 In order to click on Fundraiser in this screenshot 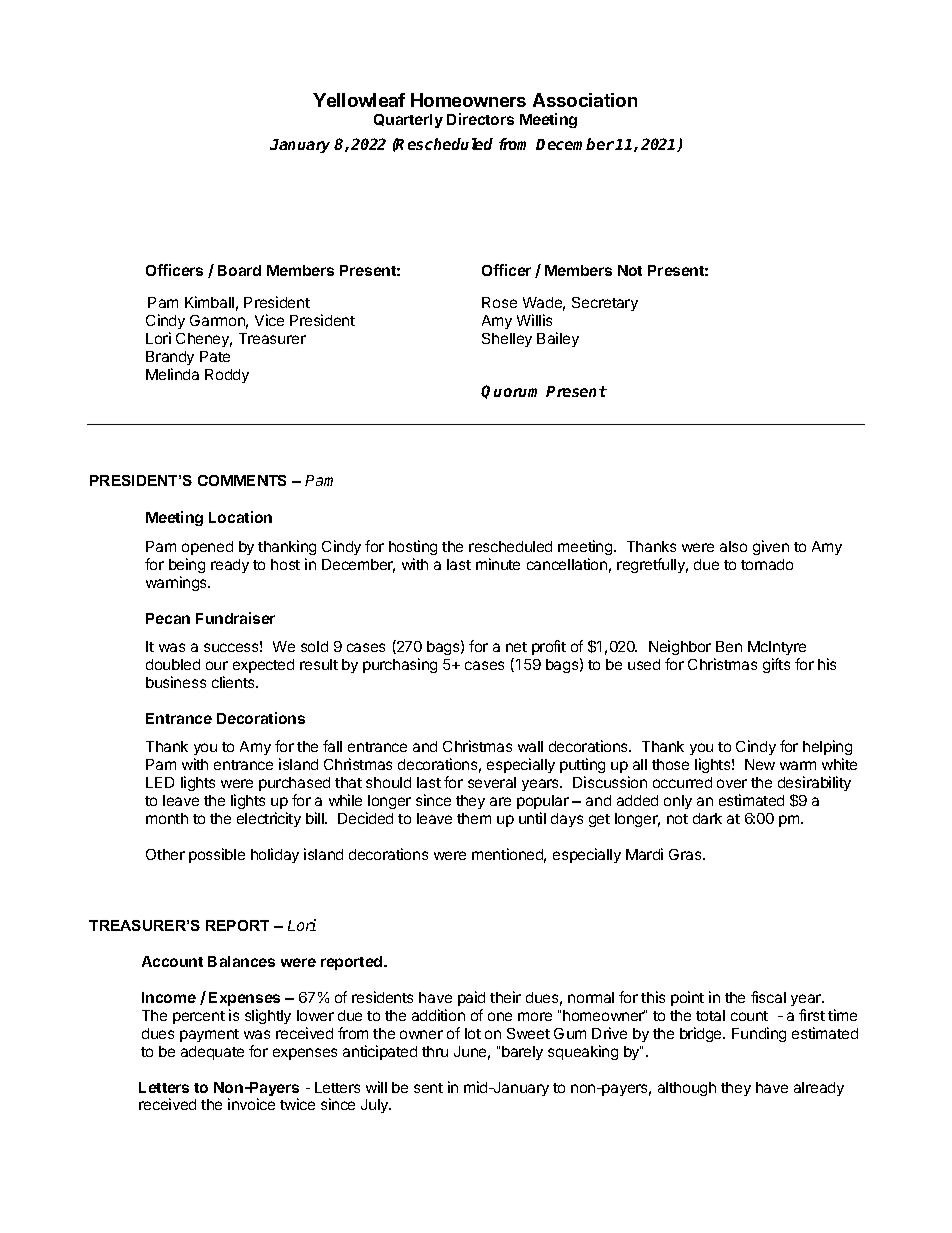, I will do `click(235, 618)`.
